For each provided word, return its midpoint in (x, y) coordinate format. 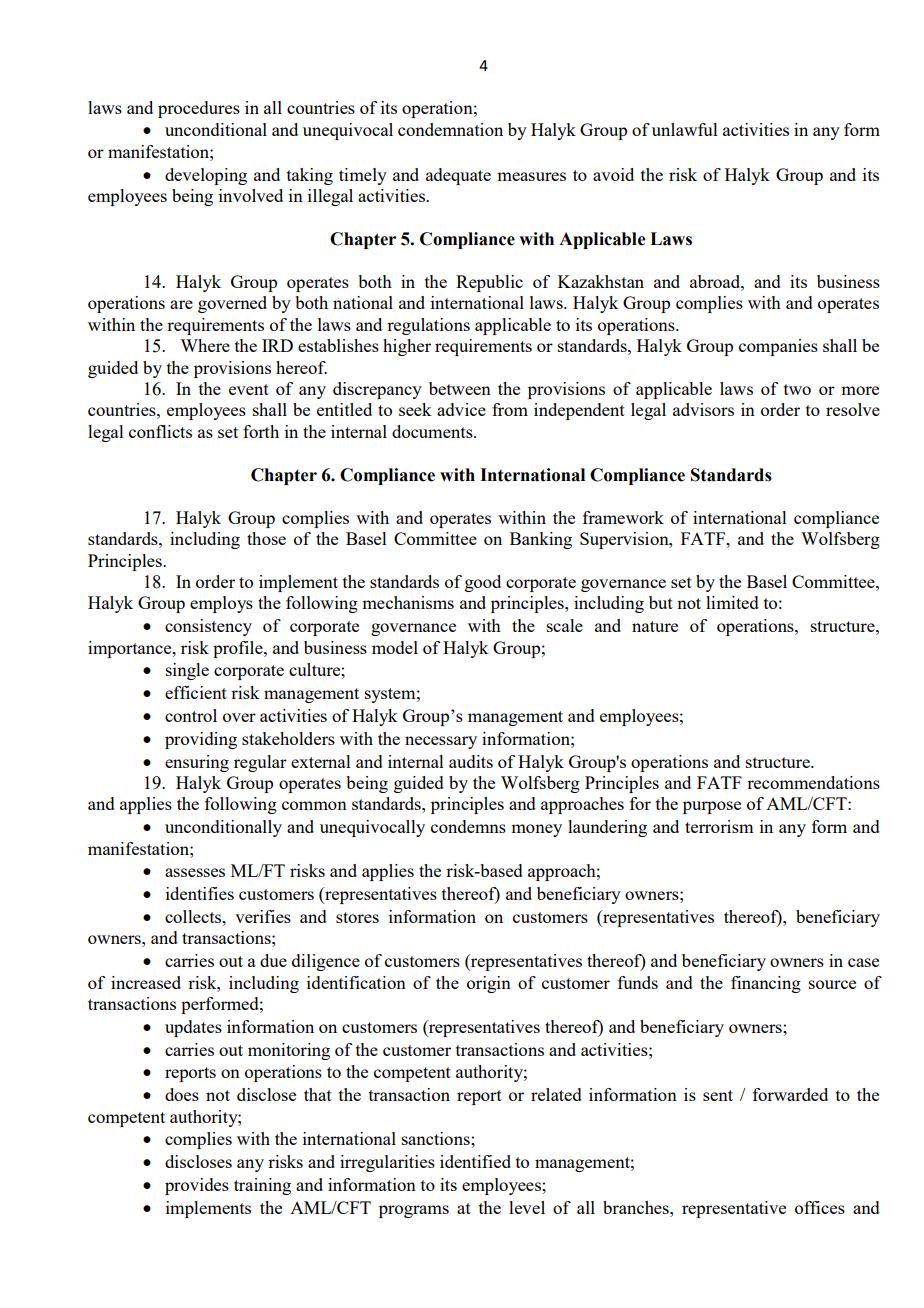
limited (732, 602)
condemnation (450, 129)
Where (205, 345)
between (460, 388)
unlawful (685, 129)
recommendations (813, 782)
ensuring (197, 763)
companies (778, 347)
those (266, 538)
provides (197, 1186)
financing (766, 984)
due (273, 960)
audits (471, 761)
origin (489, 984)
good (483, 583)
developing (206, 176)
